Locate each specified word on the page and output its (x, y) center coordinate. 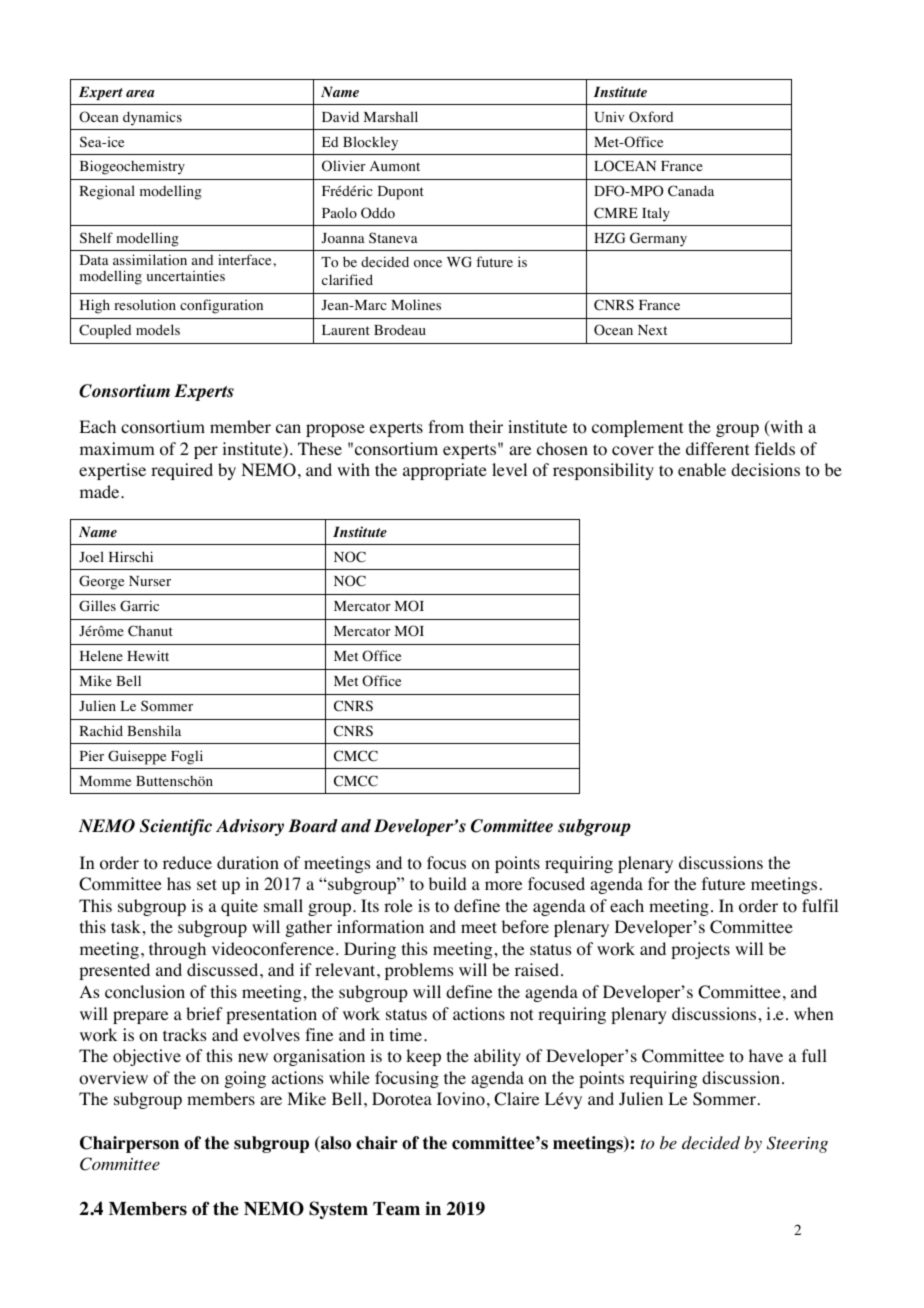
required (182, 471)
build (448, 883)
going (245, 1079)
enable (702, 469)
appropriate (445, 471)
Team (396, 1209)
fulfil (820, 905)
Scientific (176, 827)
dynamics (152, 118)
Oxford (651, 117)
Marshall (391, 116)
